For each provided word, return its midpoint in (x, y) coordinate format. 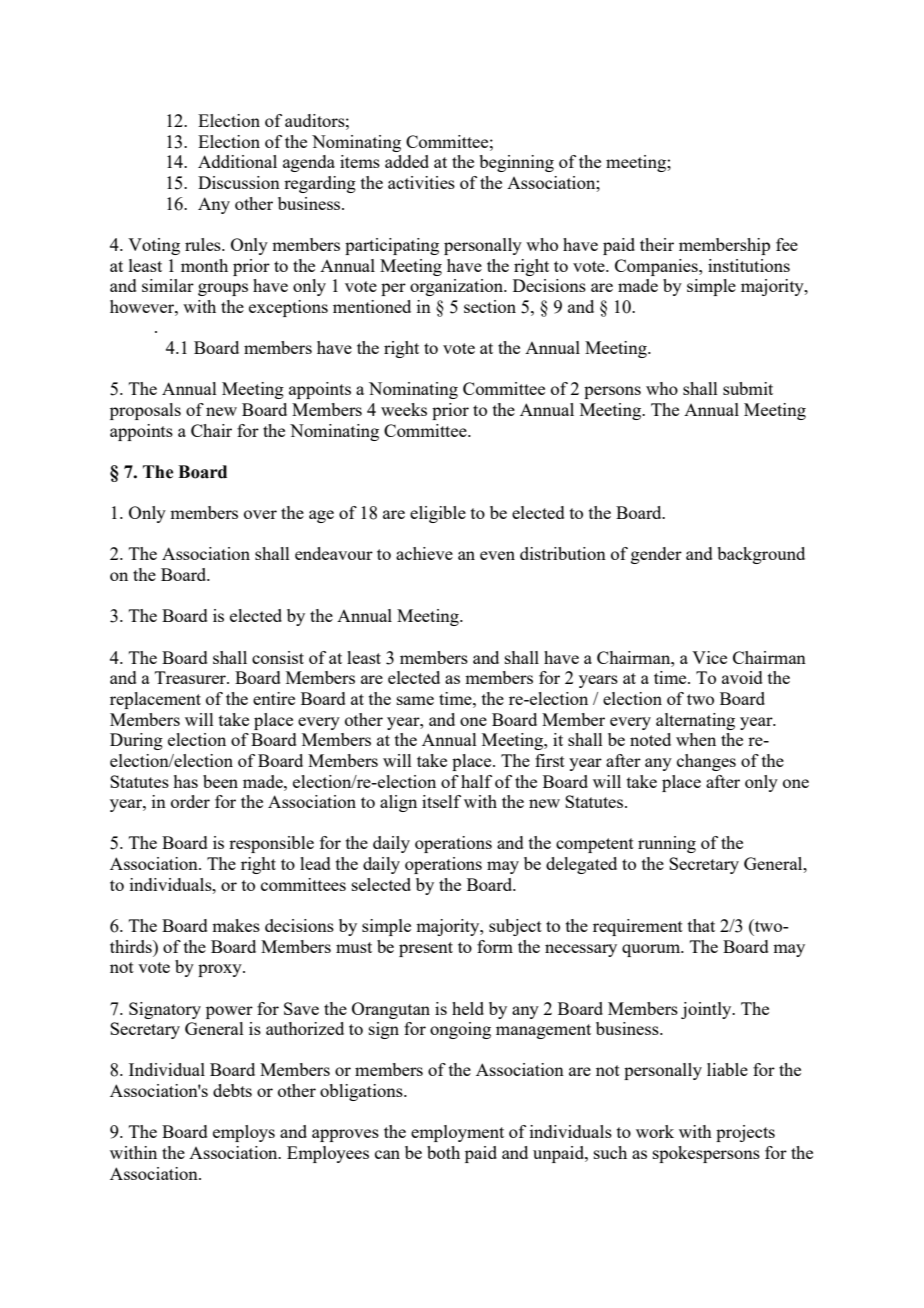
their (657, 244)
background (761, 555)
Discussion (239, 182)
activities (421, 182)
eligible (438, 514)
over (260, 514)
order (190, 801)
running (667, 844)
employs (244, 1133)
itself (441, 801)
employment (457, 1133)
